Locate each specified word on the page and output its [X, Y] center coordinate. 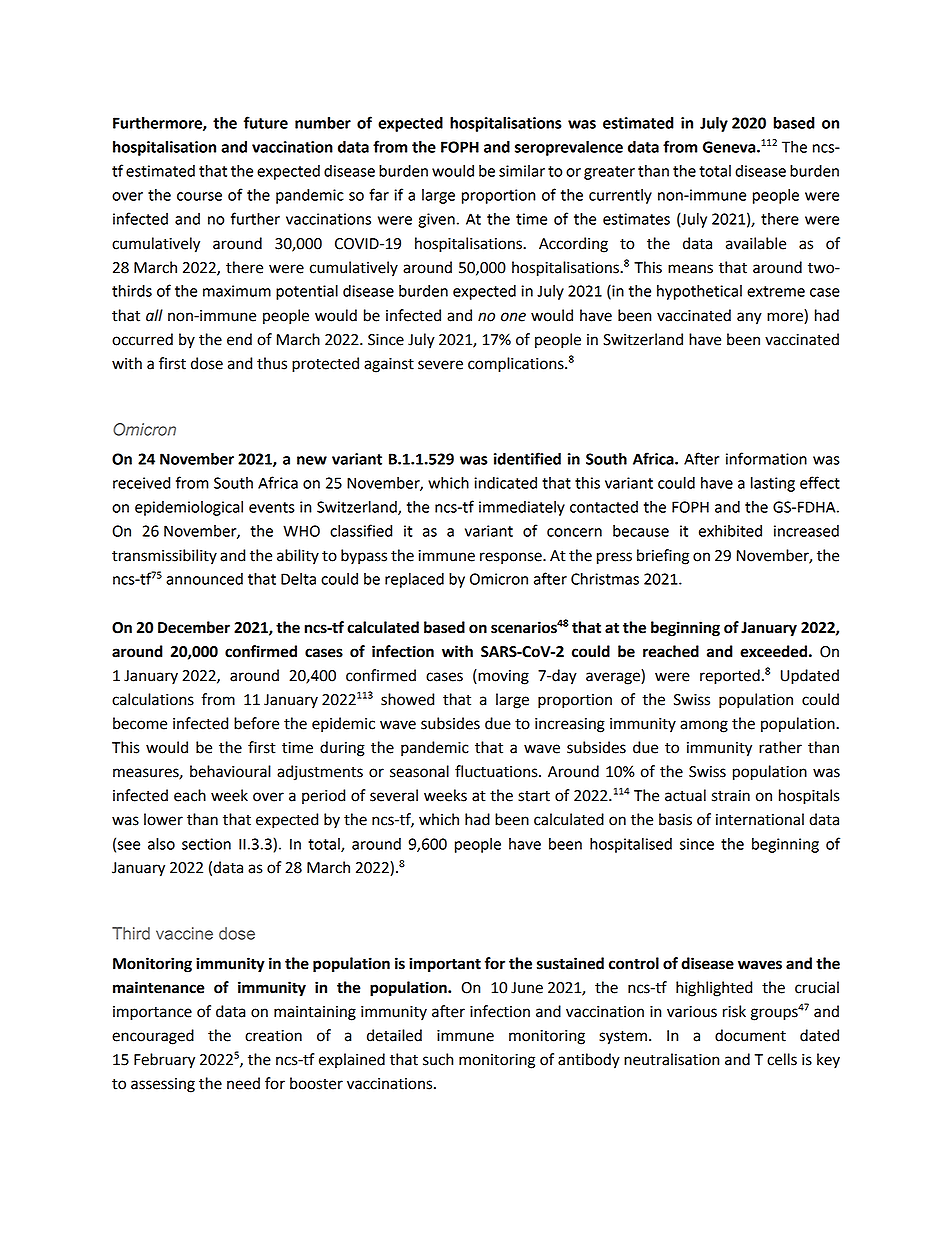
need [243, 1083]
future [266, 122]
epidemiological [189, 508]
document [750, 1035]
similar [522, 171]
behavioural [230, 771]
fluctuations [497, 771]
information [766, 458]
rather [780, 747]
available [756, 243]
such [438, 1059]
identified [527, 458]
